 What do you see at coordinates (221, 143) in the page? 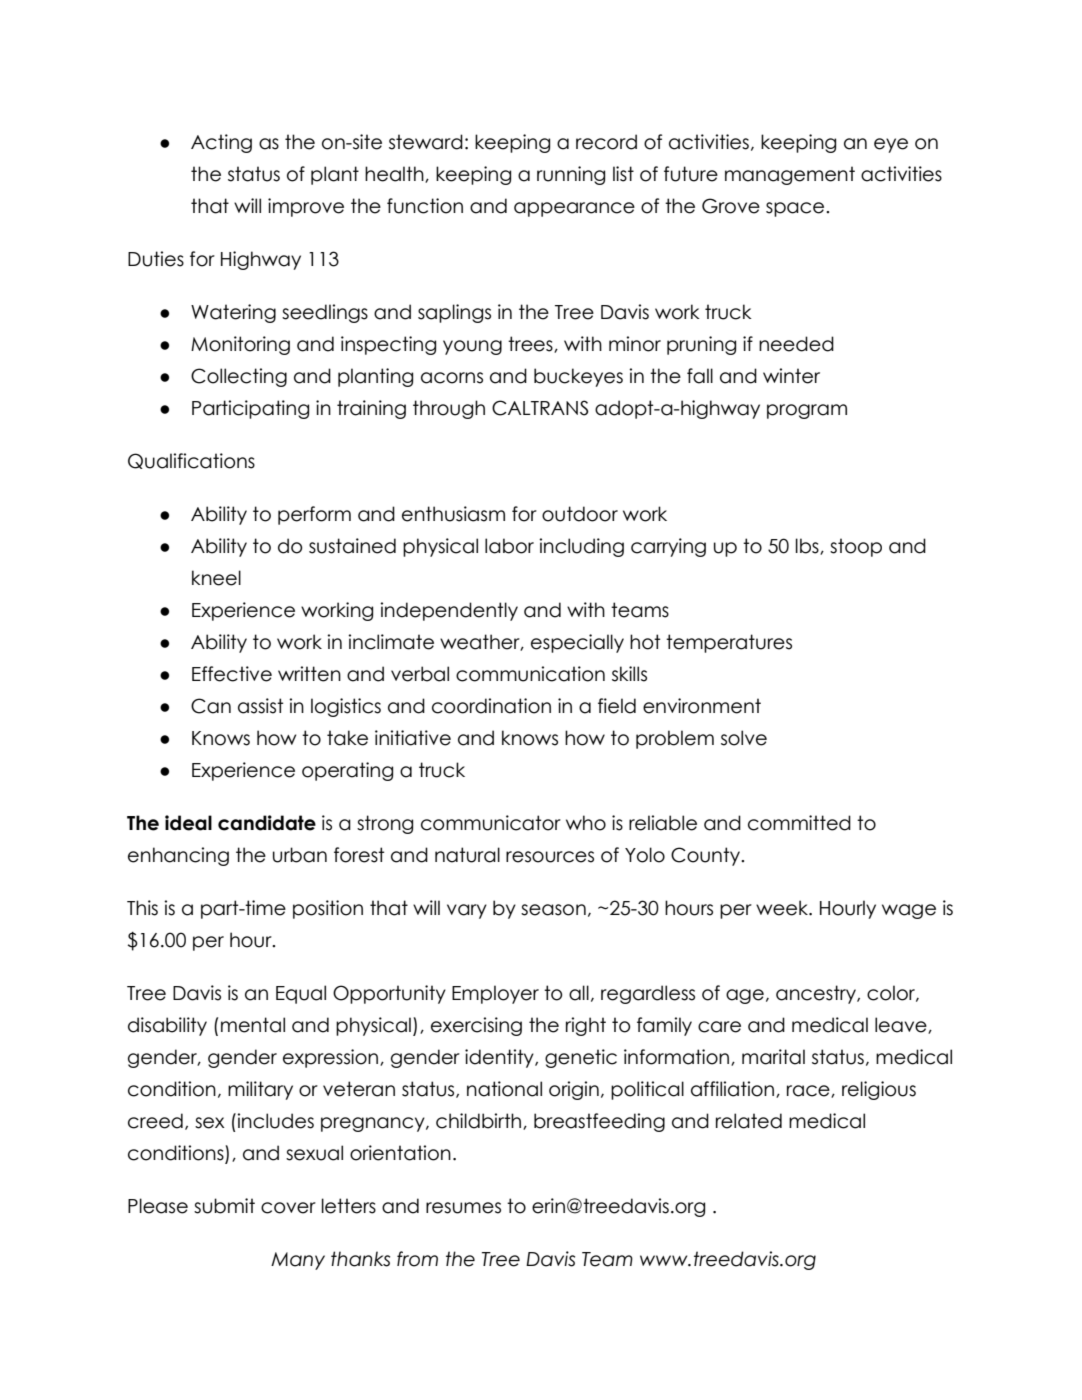
I see `Acting` at bounding box center [221, 143].
